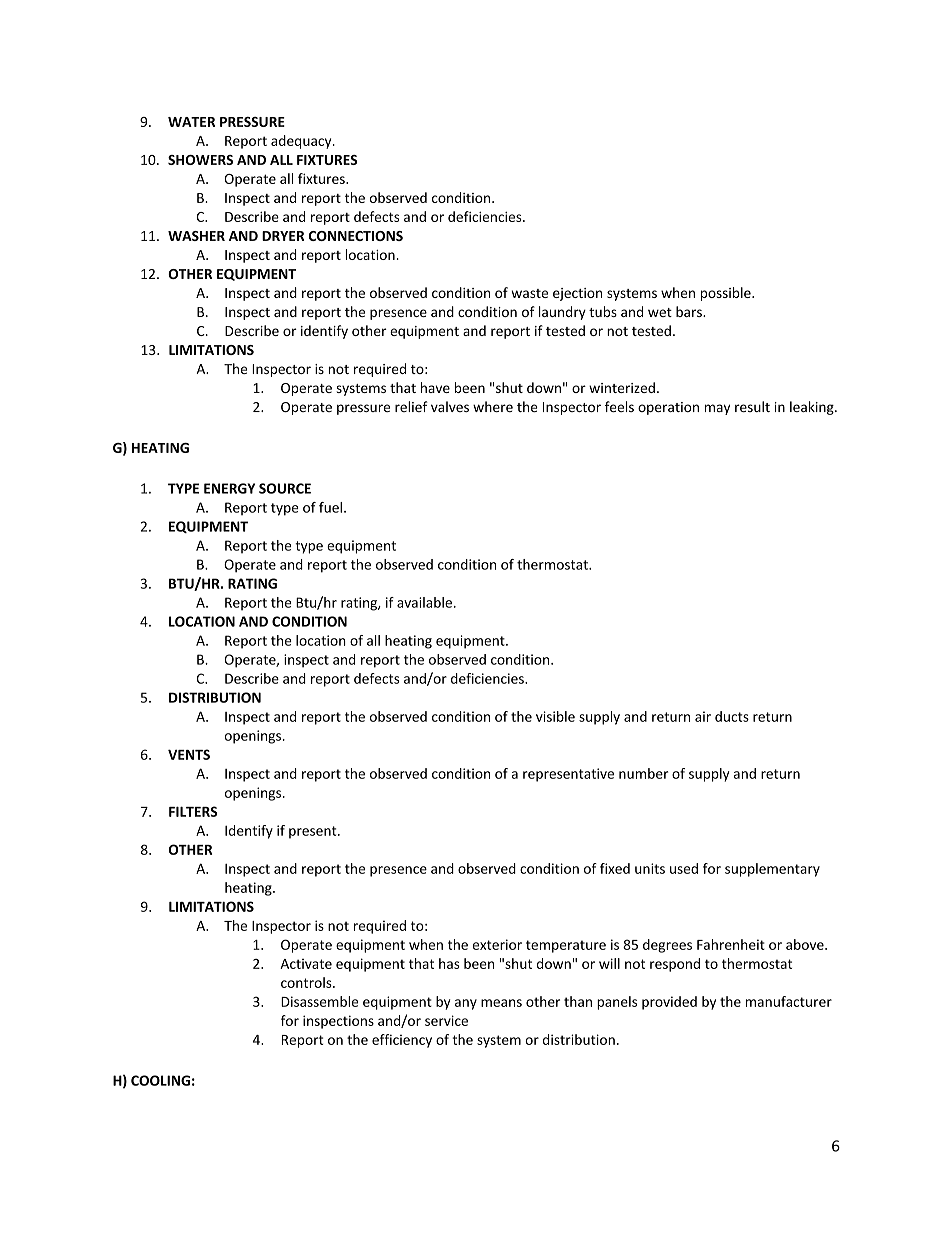  I want to click on service, so click(446, 1020).
